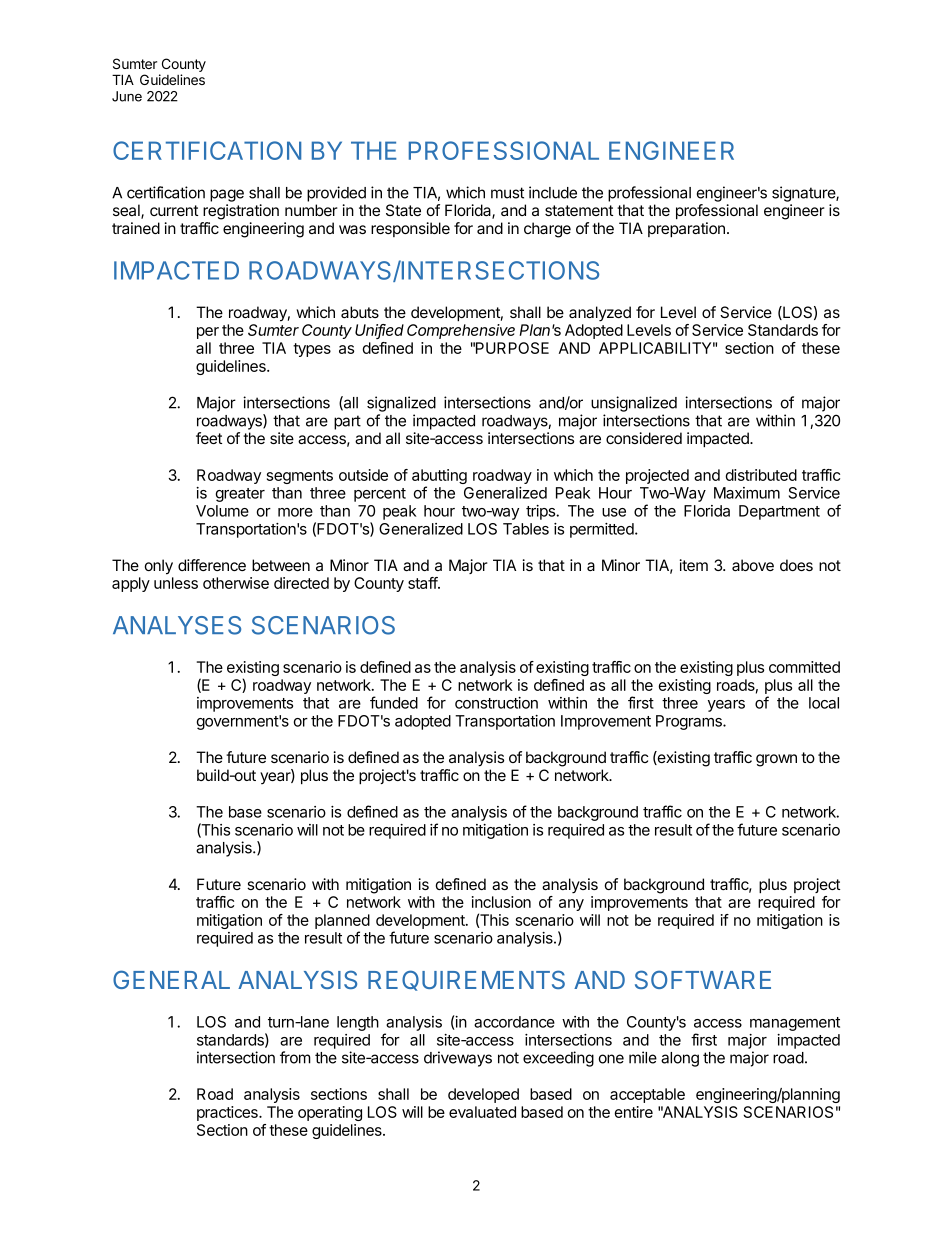 The width and height of the page is (952, 1233). I want to click on staff, so click(423, 583).
